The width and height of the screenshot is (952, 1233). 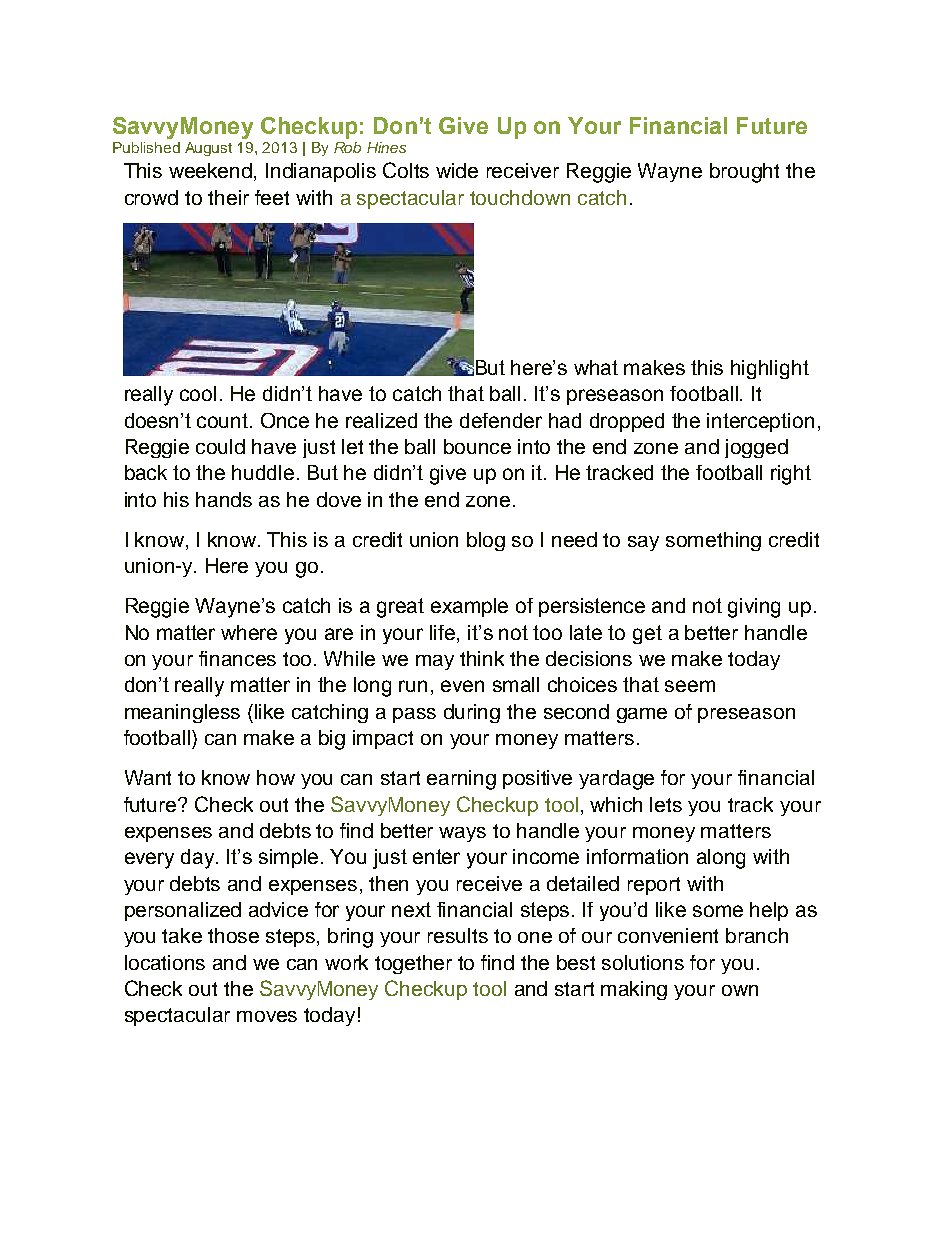 What do you see at coordinates (744, 173) in the screenshot?
I see `brought` at bounding box center [744, 173].
